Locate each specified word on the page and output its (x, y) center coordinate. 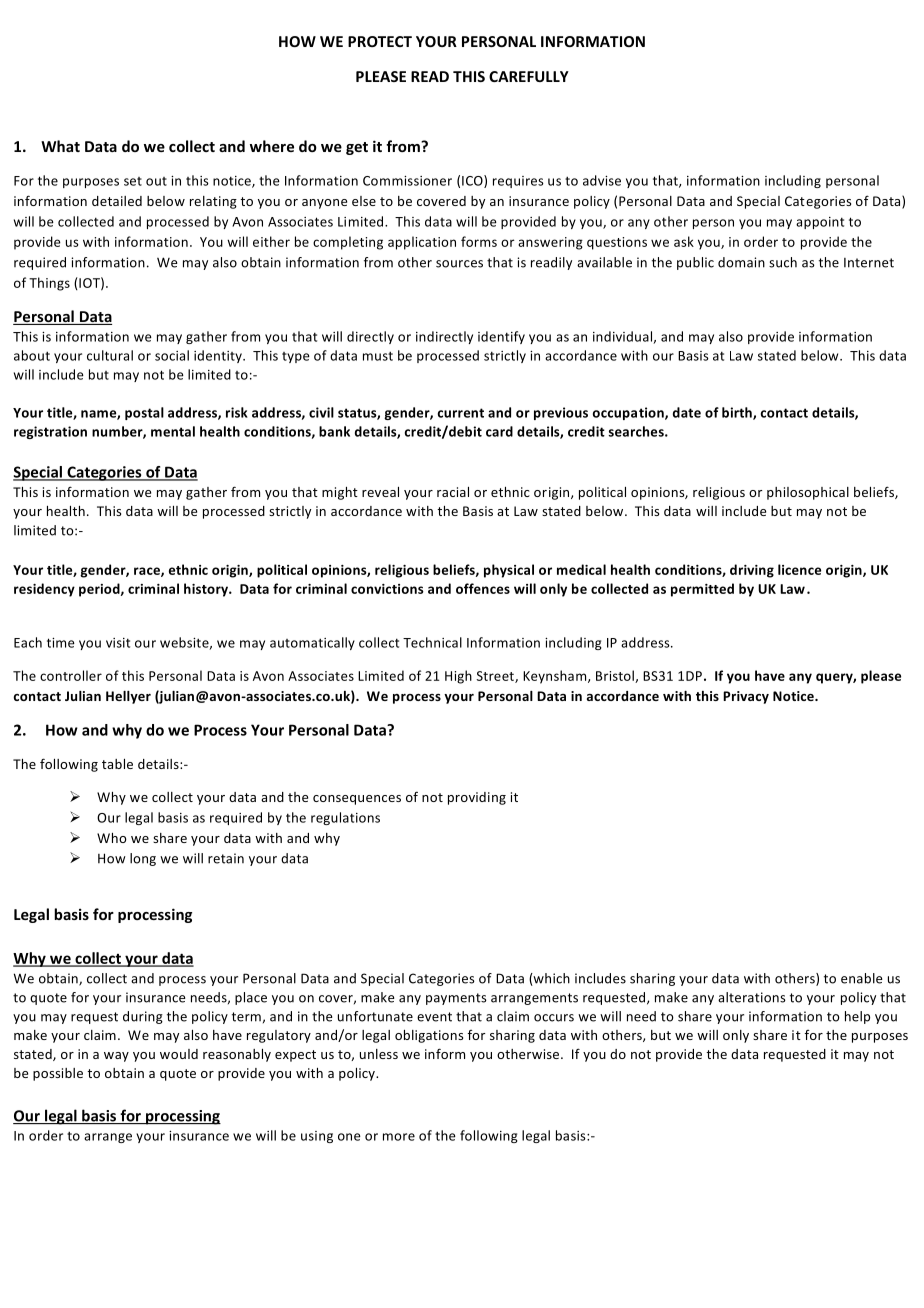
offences (483, 588)
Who (112, 838)
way (116, 1057)
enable (861, 978)
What (60, 146)
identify (501, 337)
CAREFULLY (529, 76)
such (783, 262)
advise (602, 180)
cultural (110, 355)
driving (752, 571)
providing (477, 798)
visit (118, 643)
